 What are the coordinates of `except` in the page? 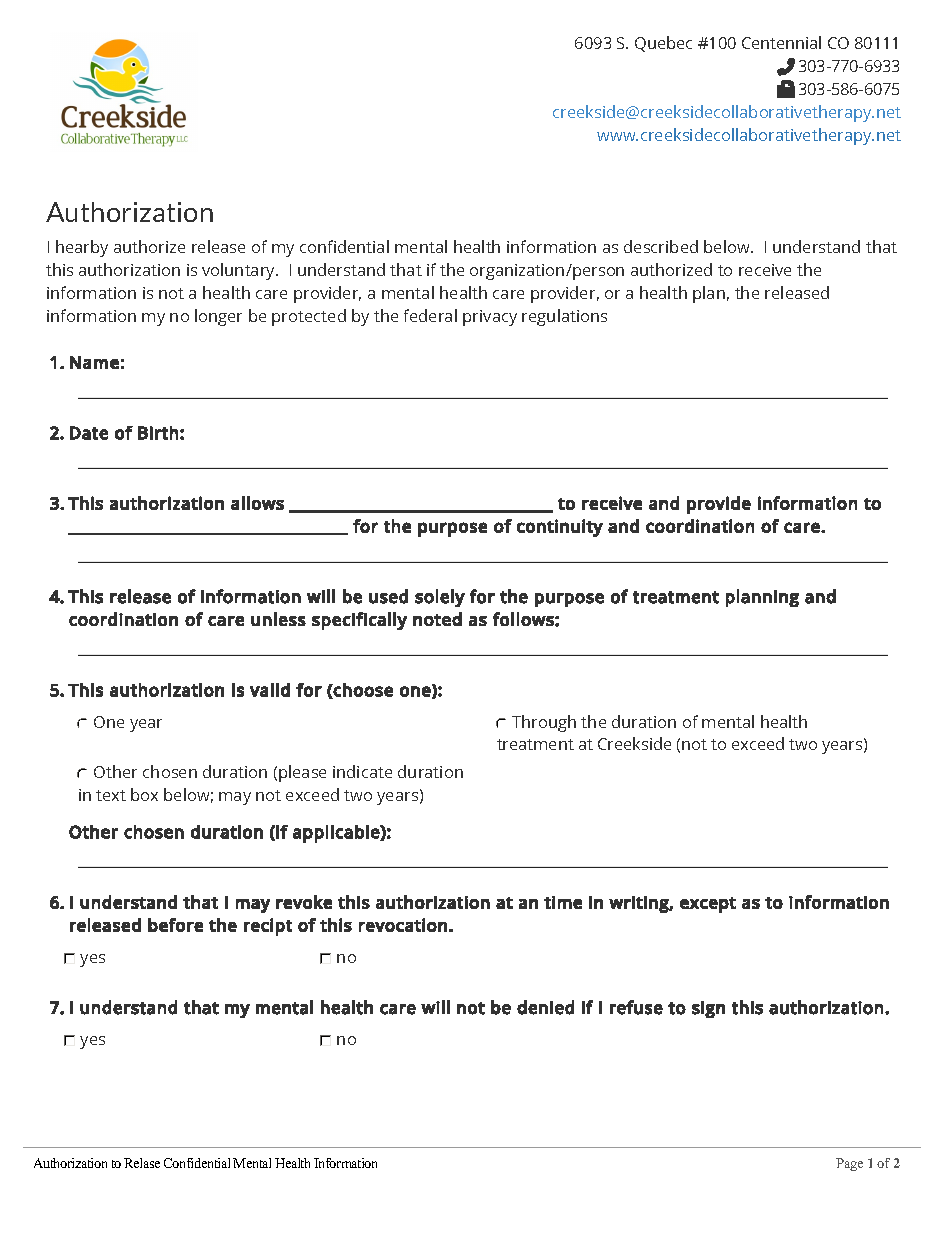 It's located at (708, 905).
